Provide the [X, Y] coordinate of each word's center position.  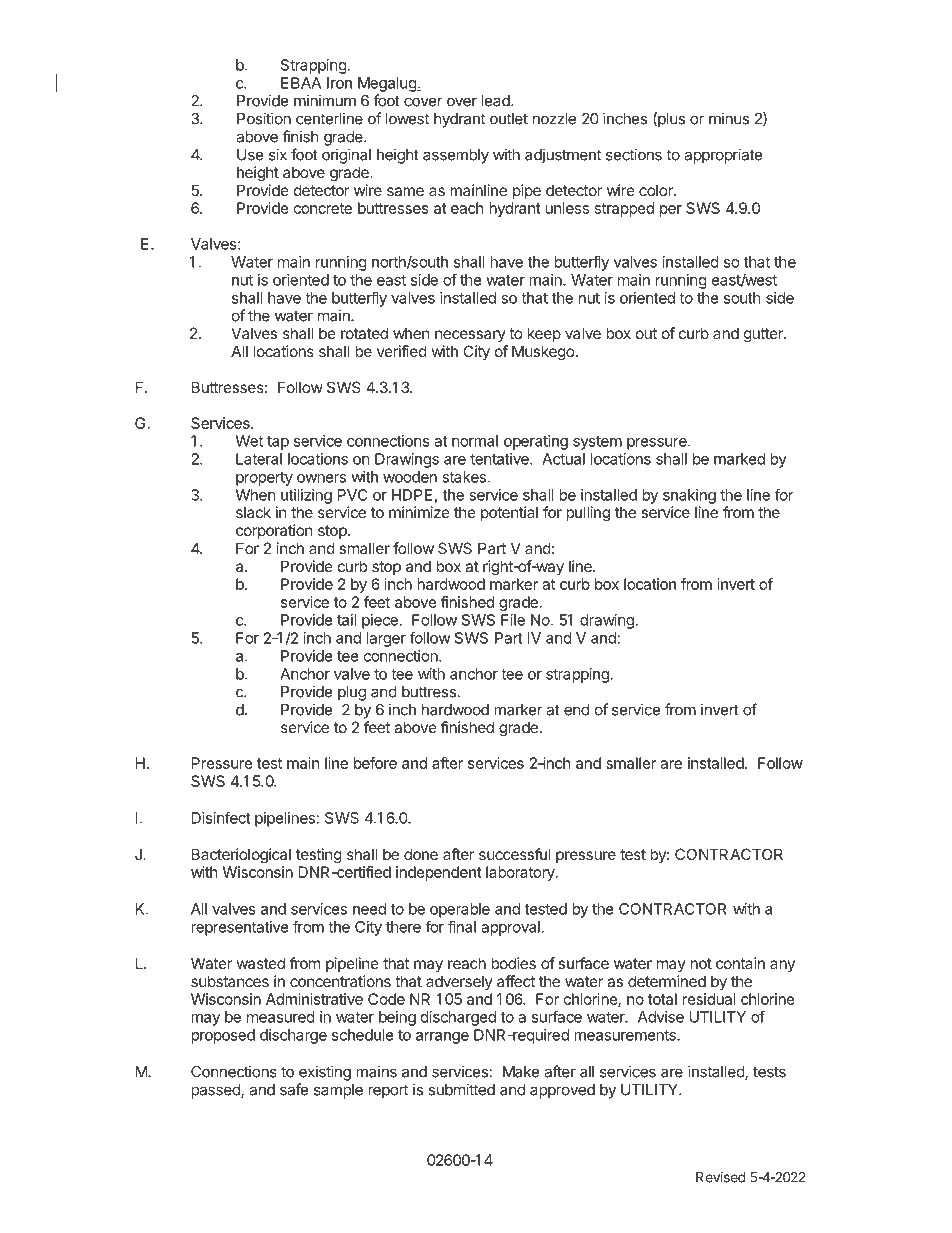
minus [729, 118]
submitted [461, 1089]
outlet [509, 119]
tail [346, 620]
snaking [689, 496]
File [513, 620]
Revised [721, 1177]
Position [264, 118]
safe [294, 1089]
